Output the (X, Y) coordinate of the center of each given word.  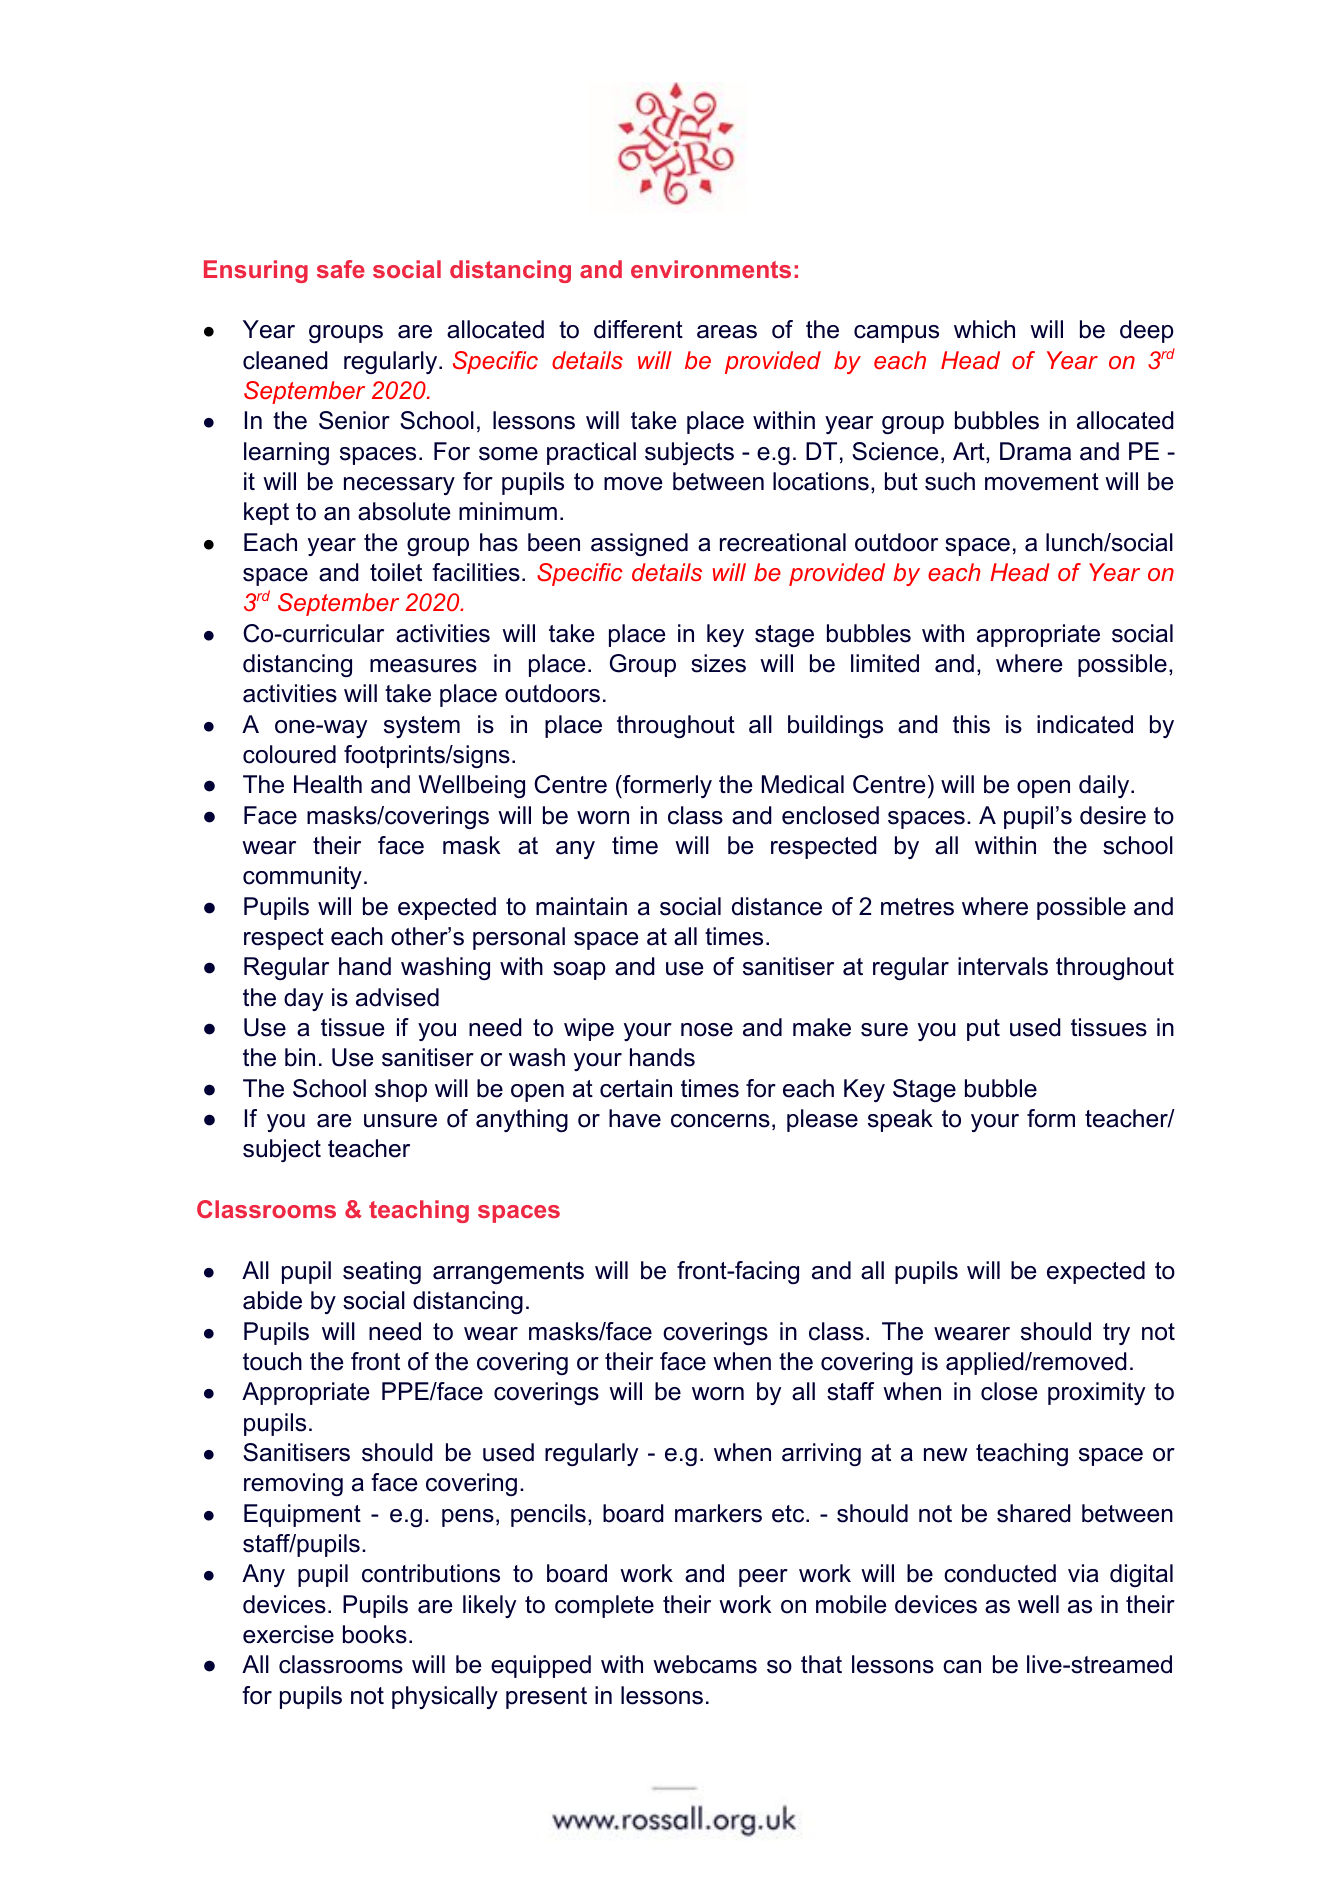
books (375, 1634)
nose (707, 1030)
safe (341, 269)
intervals (1003, 966)
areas (727, 332)
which (984, 329)
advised (397, 997)
